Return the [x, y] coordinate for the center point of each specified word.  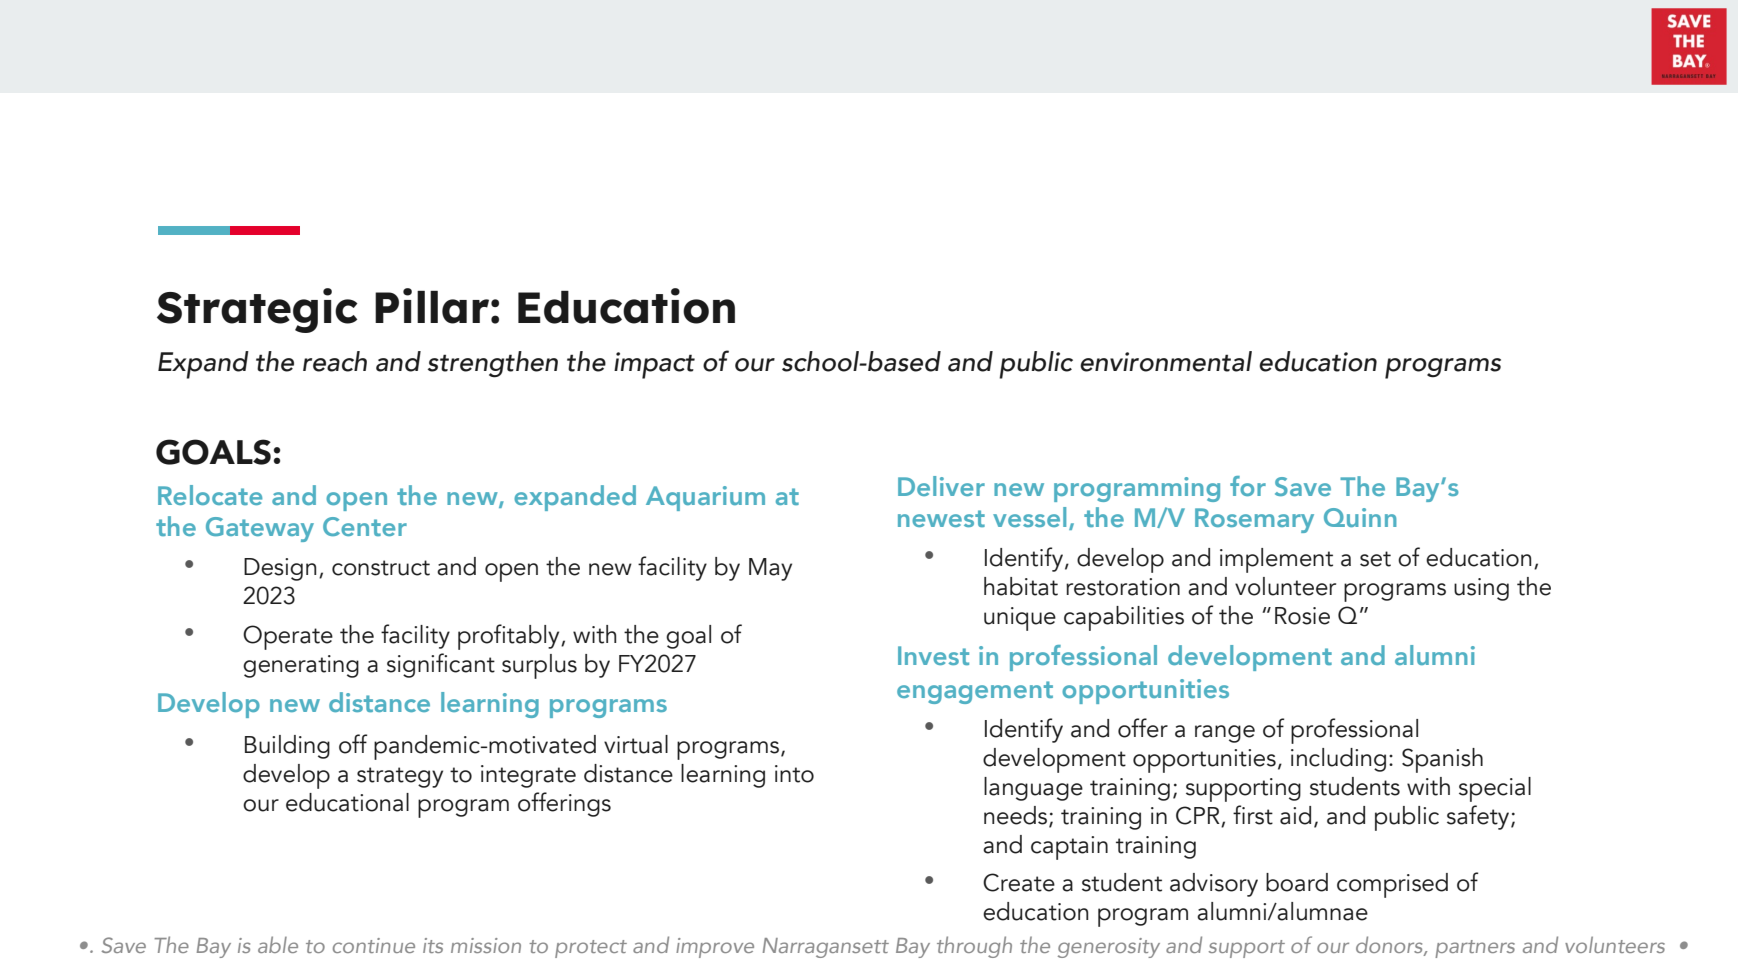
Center [365, 526]
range [1225, 734]
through [974, 947]
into [794, 774]
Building [287, 747]
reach [335, 361]
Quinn [1360, 517]
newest [941, 518]
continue [374, 945]
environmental [1166, 361]
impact [654, 365]
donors [1390, 946]
